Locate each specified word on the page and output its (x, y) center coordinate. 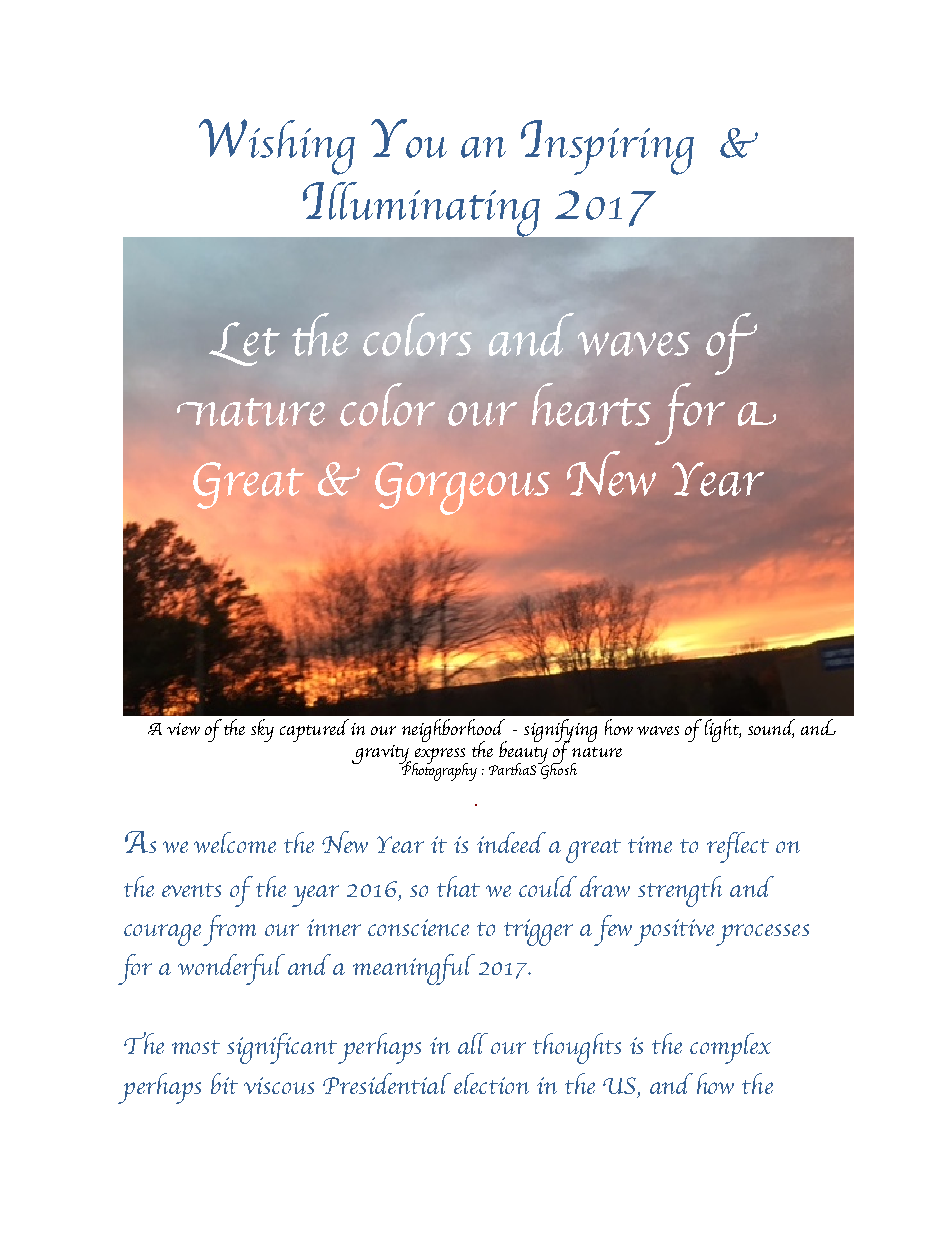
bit (224, 1083)
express (440, 757)
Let (244, 344)
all (473, 1043)
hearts (591, 404)
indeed (511, 842)
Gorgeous (462, 488)
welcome (235, 842)
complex (730, 1048)
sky (262, 730)
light (723, 730)
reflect (738, 847)
